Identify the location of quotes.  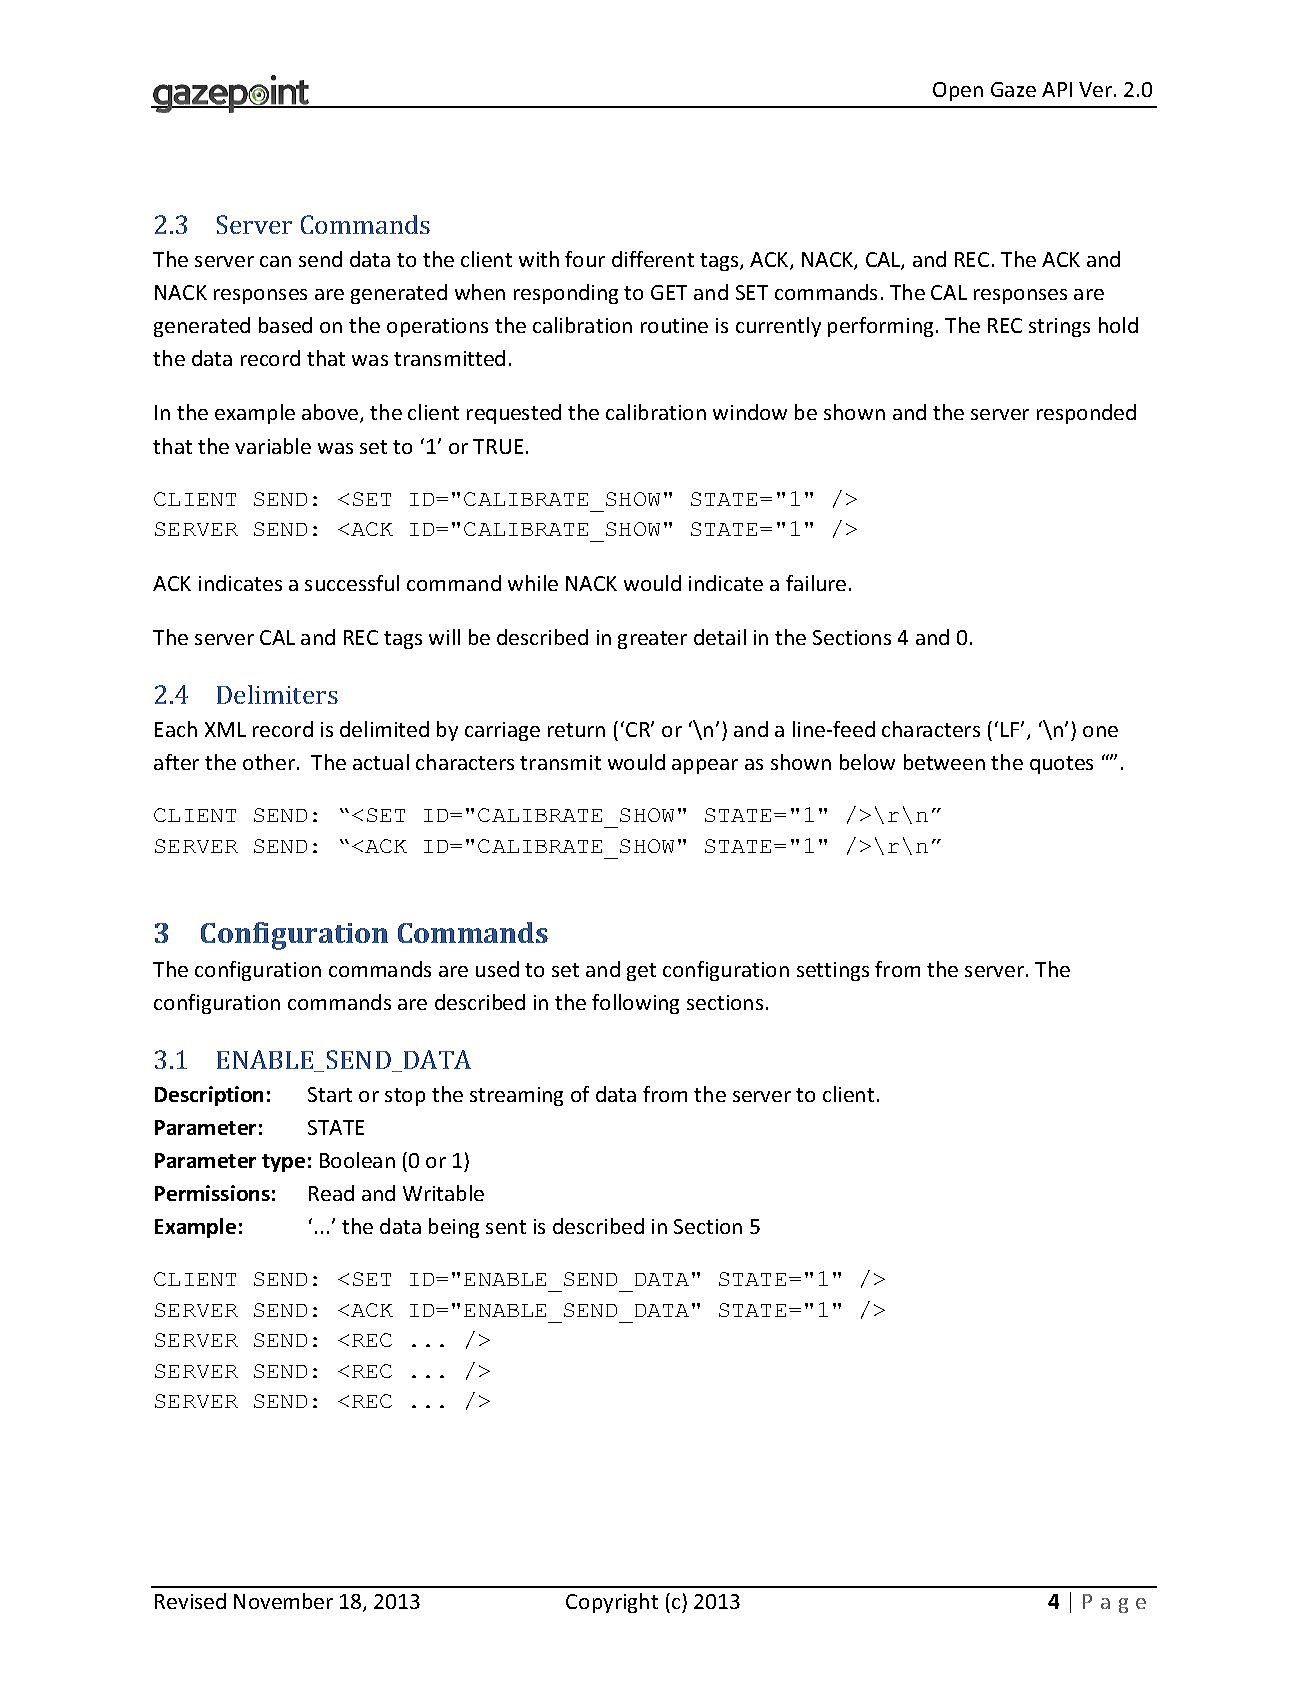
(1061, 765).
